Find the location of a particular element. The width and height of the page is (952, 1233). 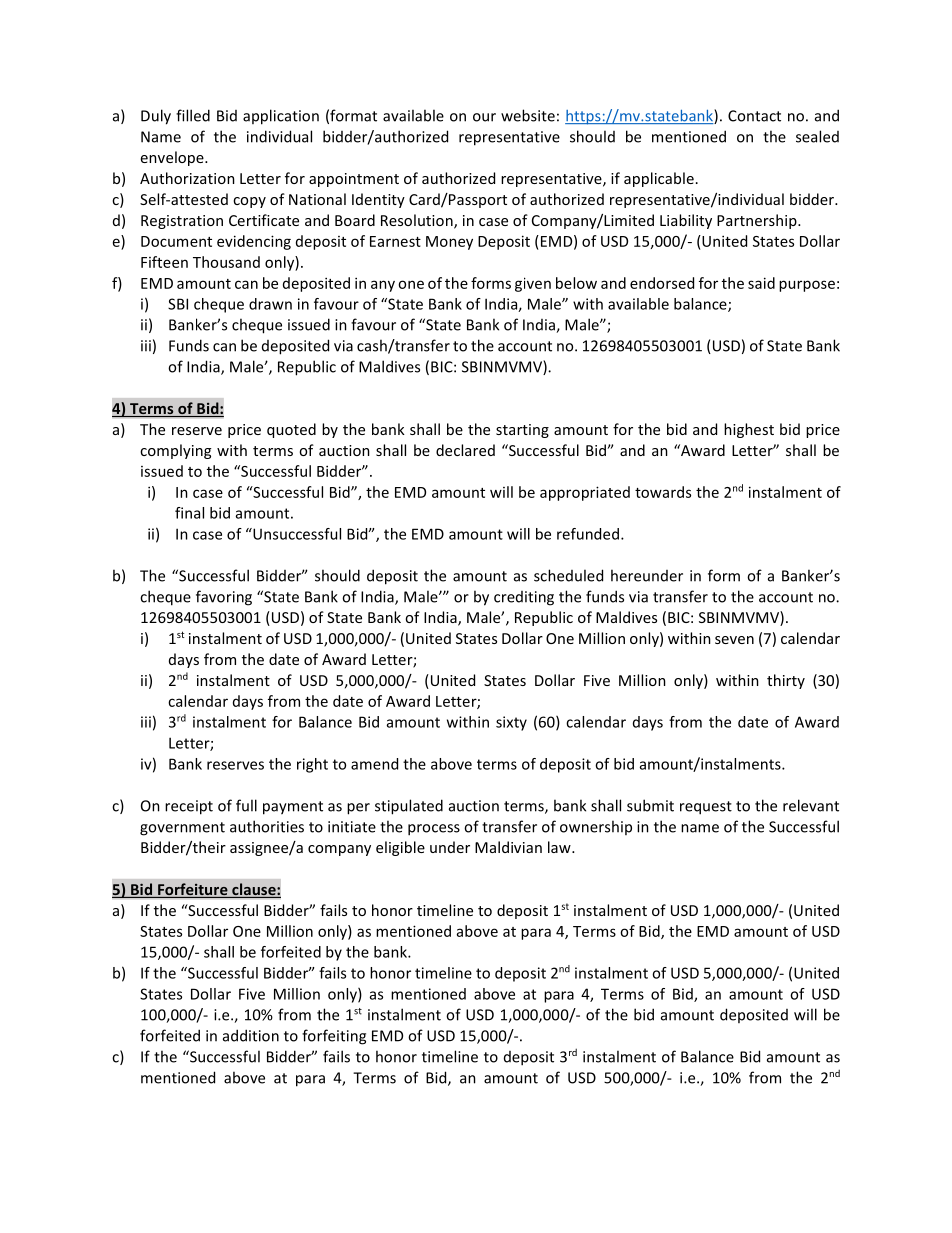

addition is located at coordinates (251, 1035).
